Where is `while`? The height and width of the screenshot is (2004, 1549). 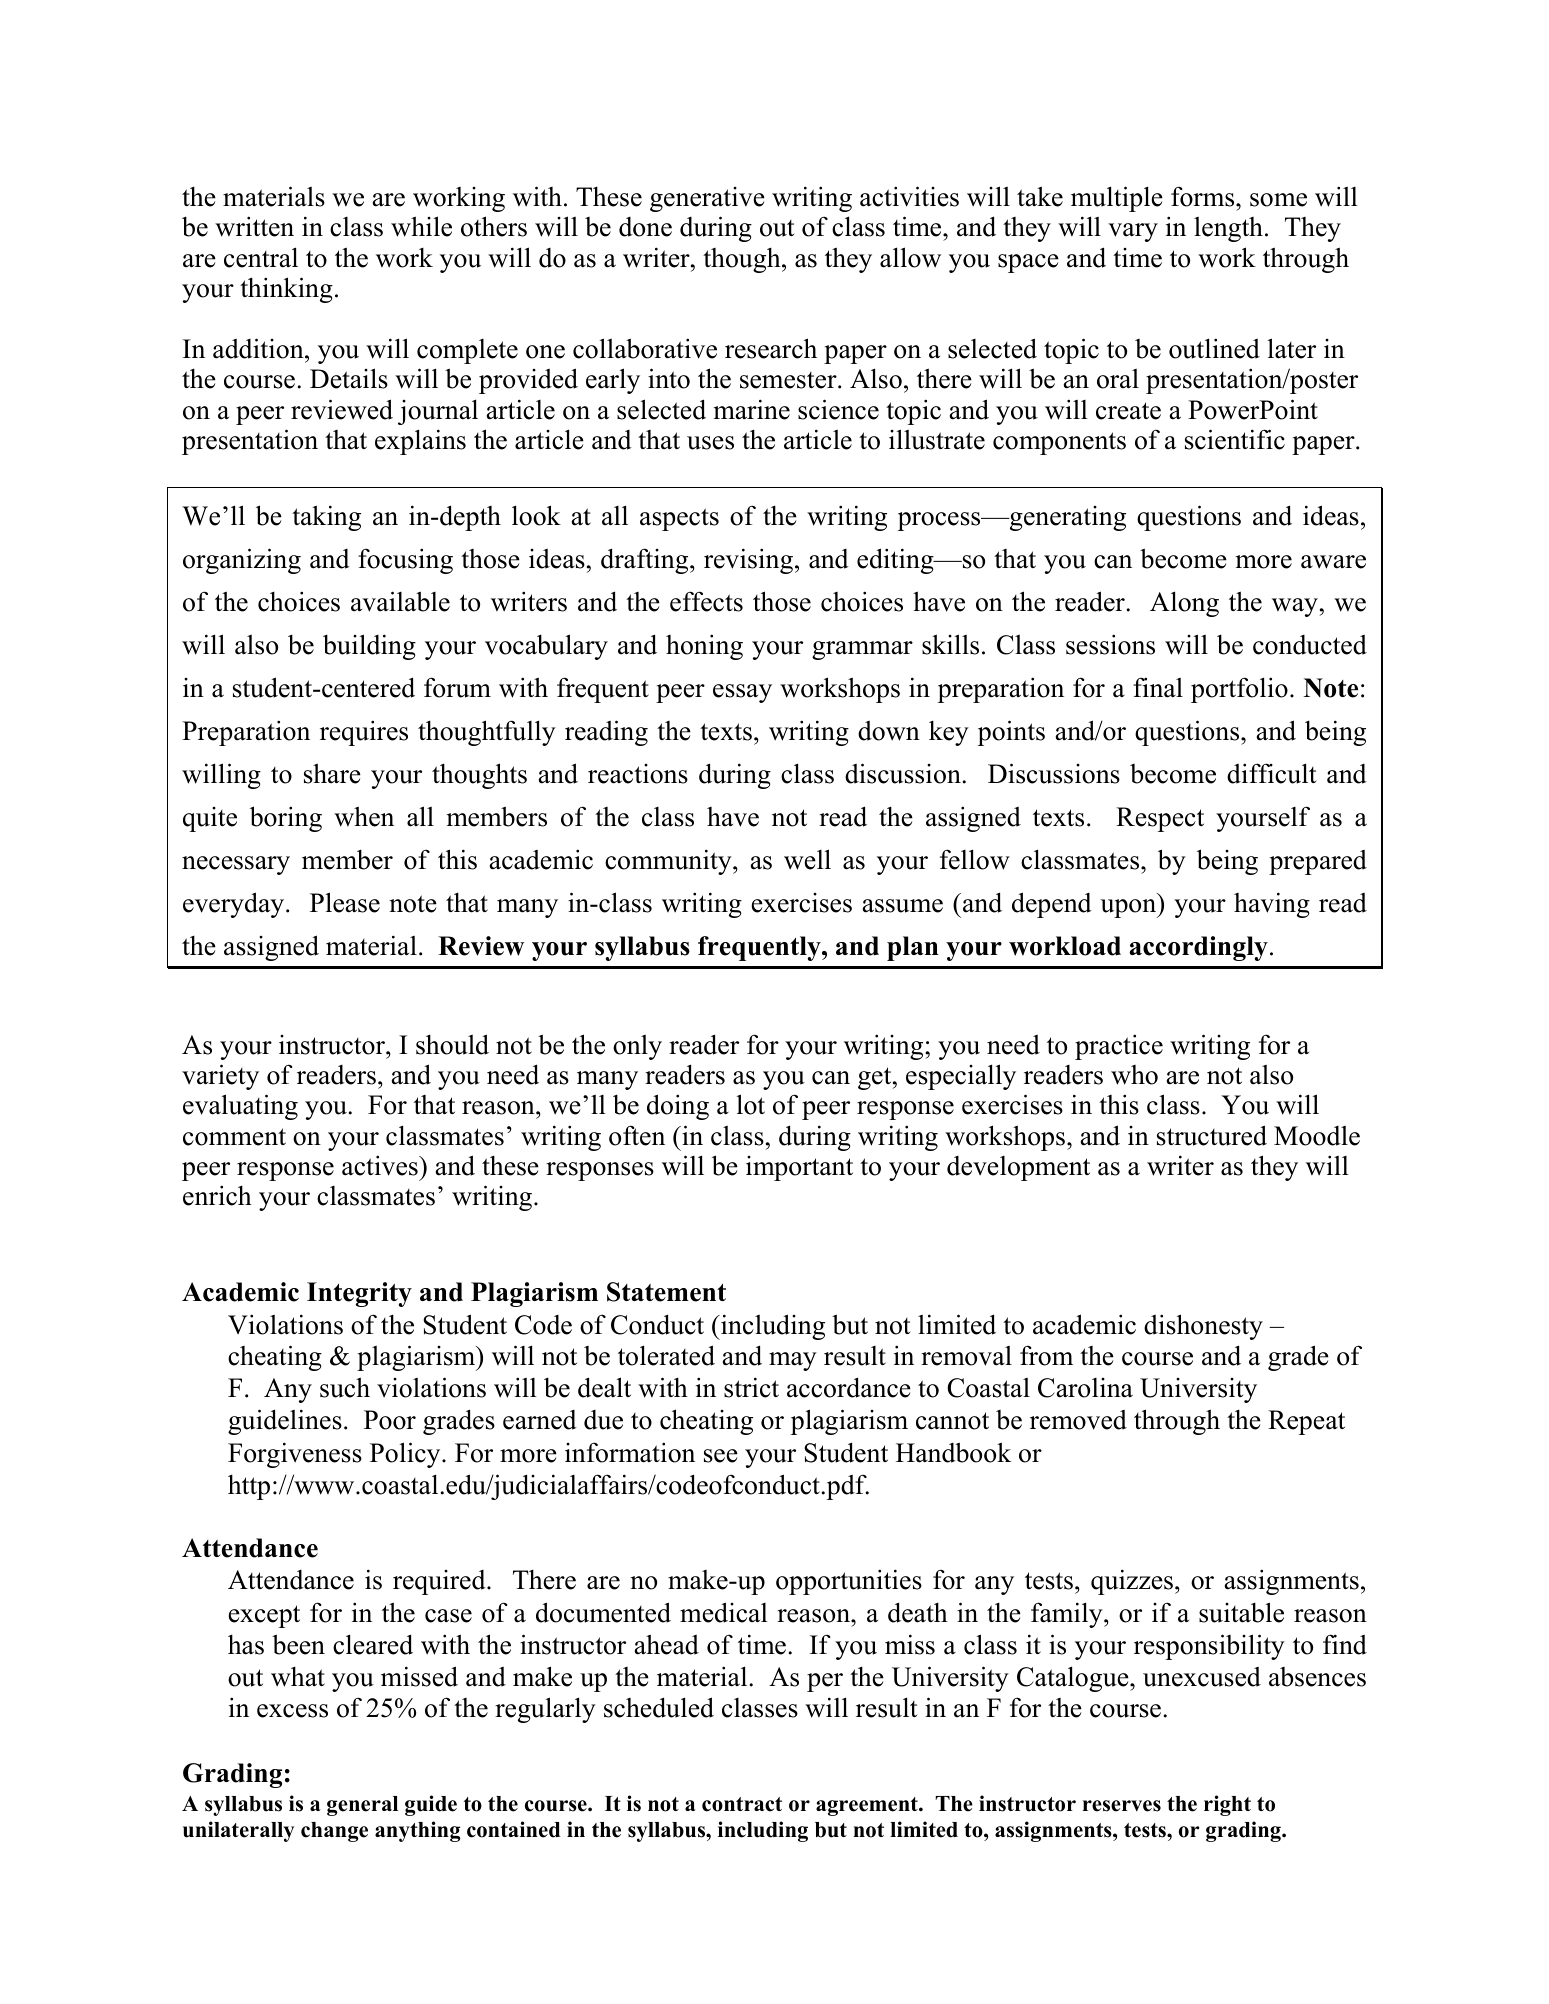 while is located at coordinates (421, 226).
